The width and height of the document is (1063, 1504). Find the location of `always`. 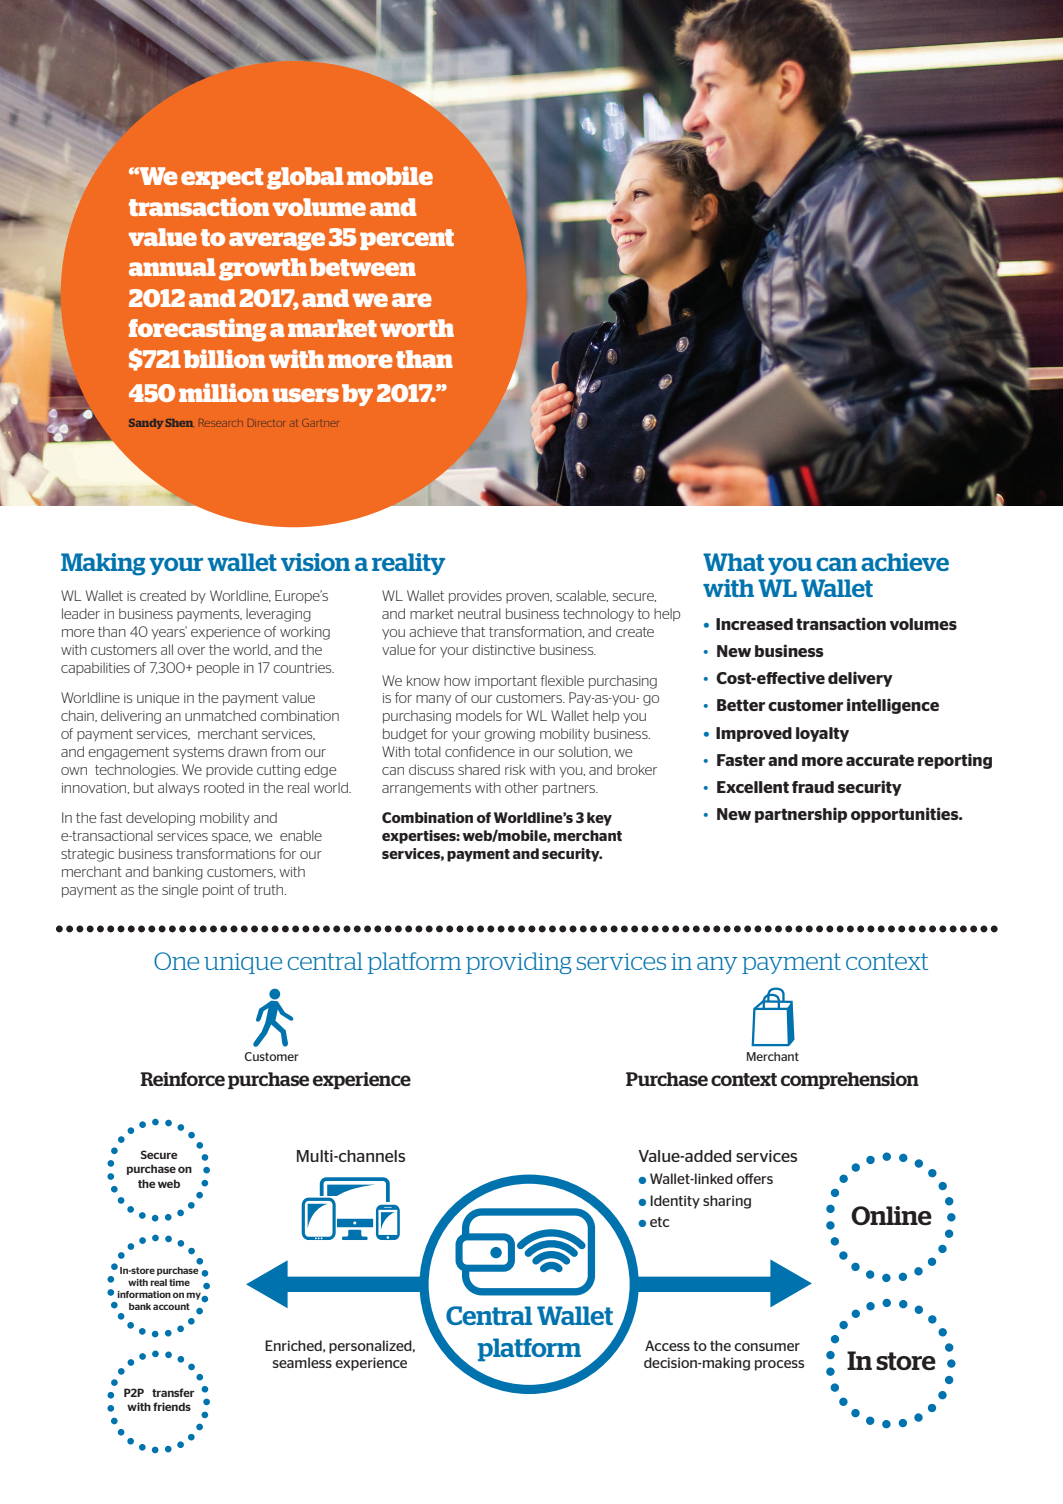

always is located at coordinates (179, 789).
